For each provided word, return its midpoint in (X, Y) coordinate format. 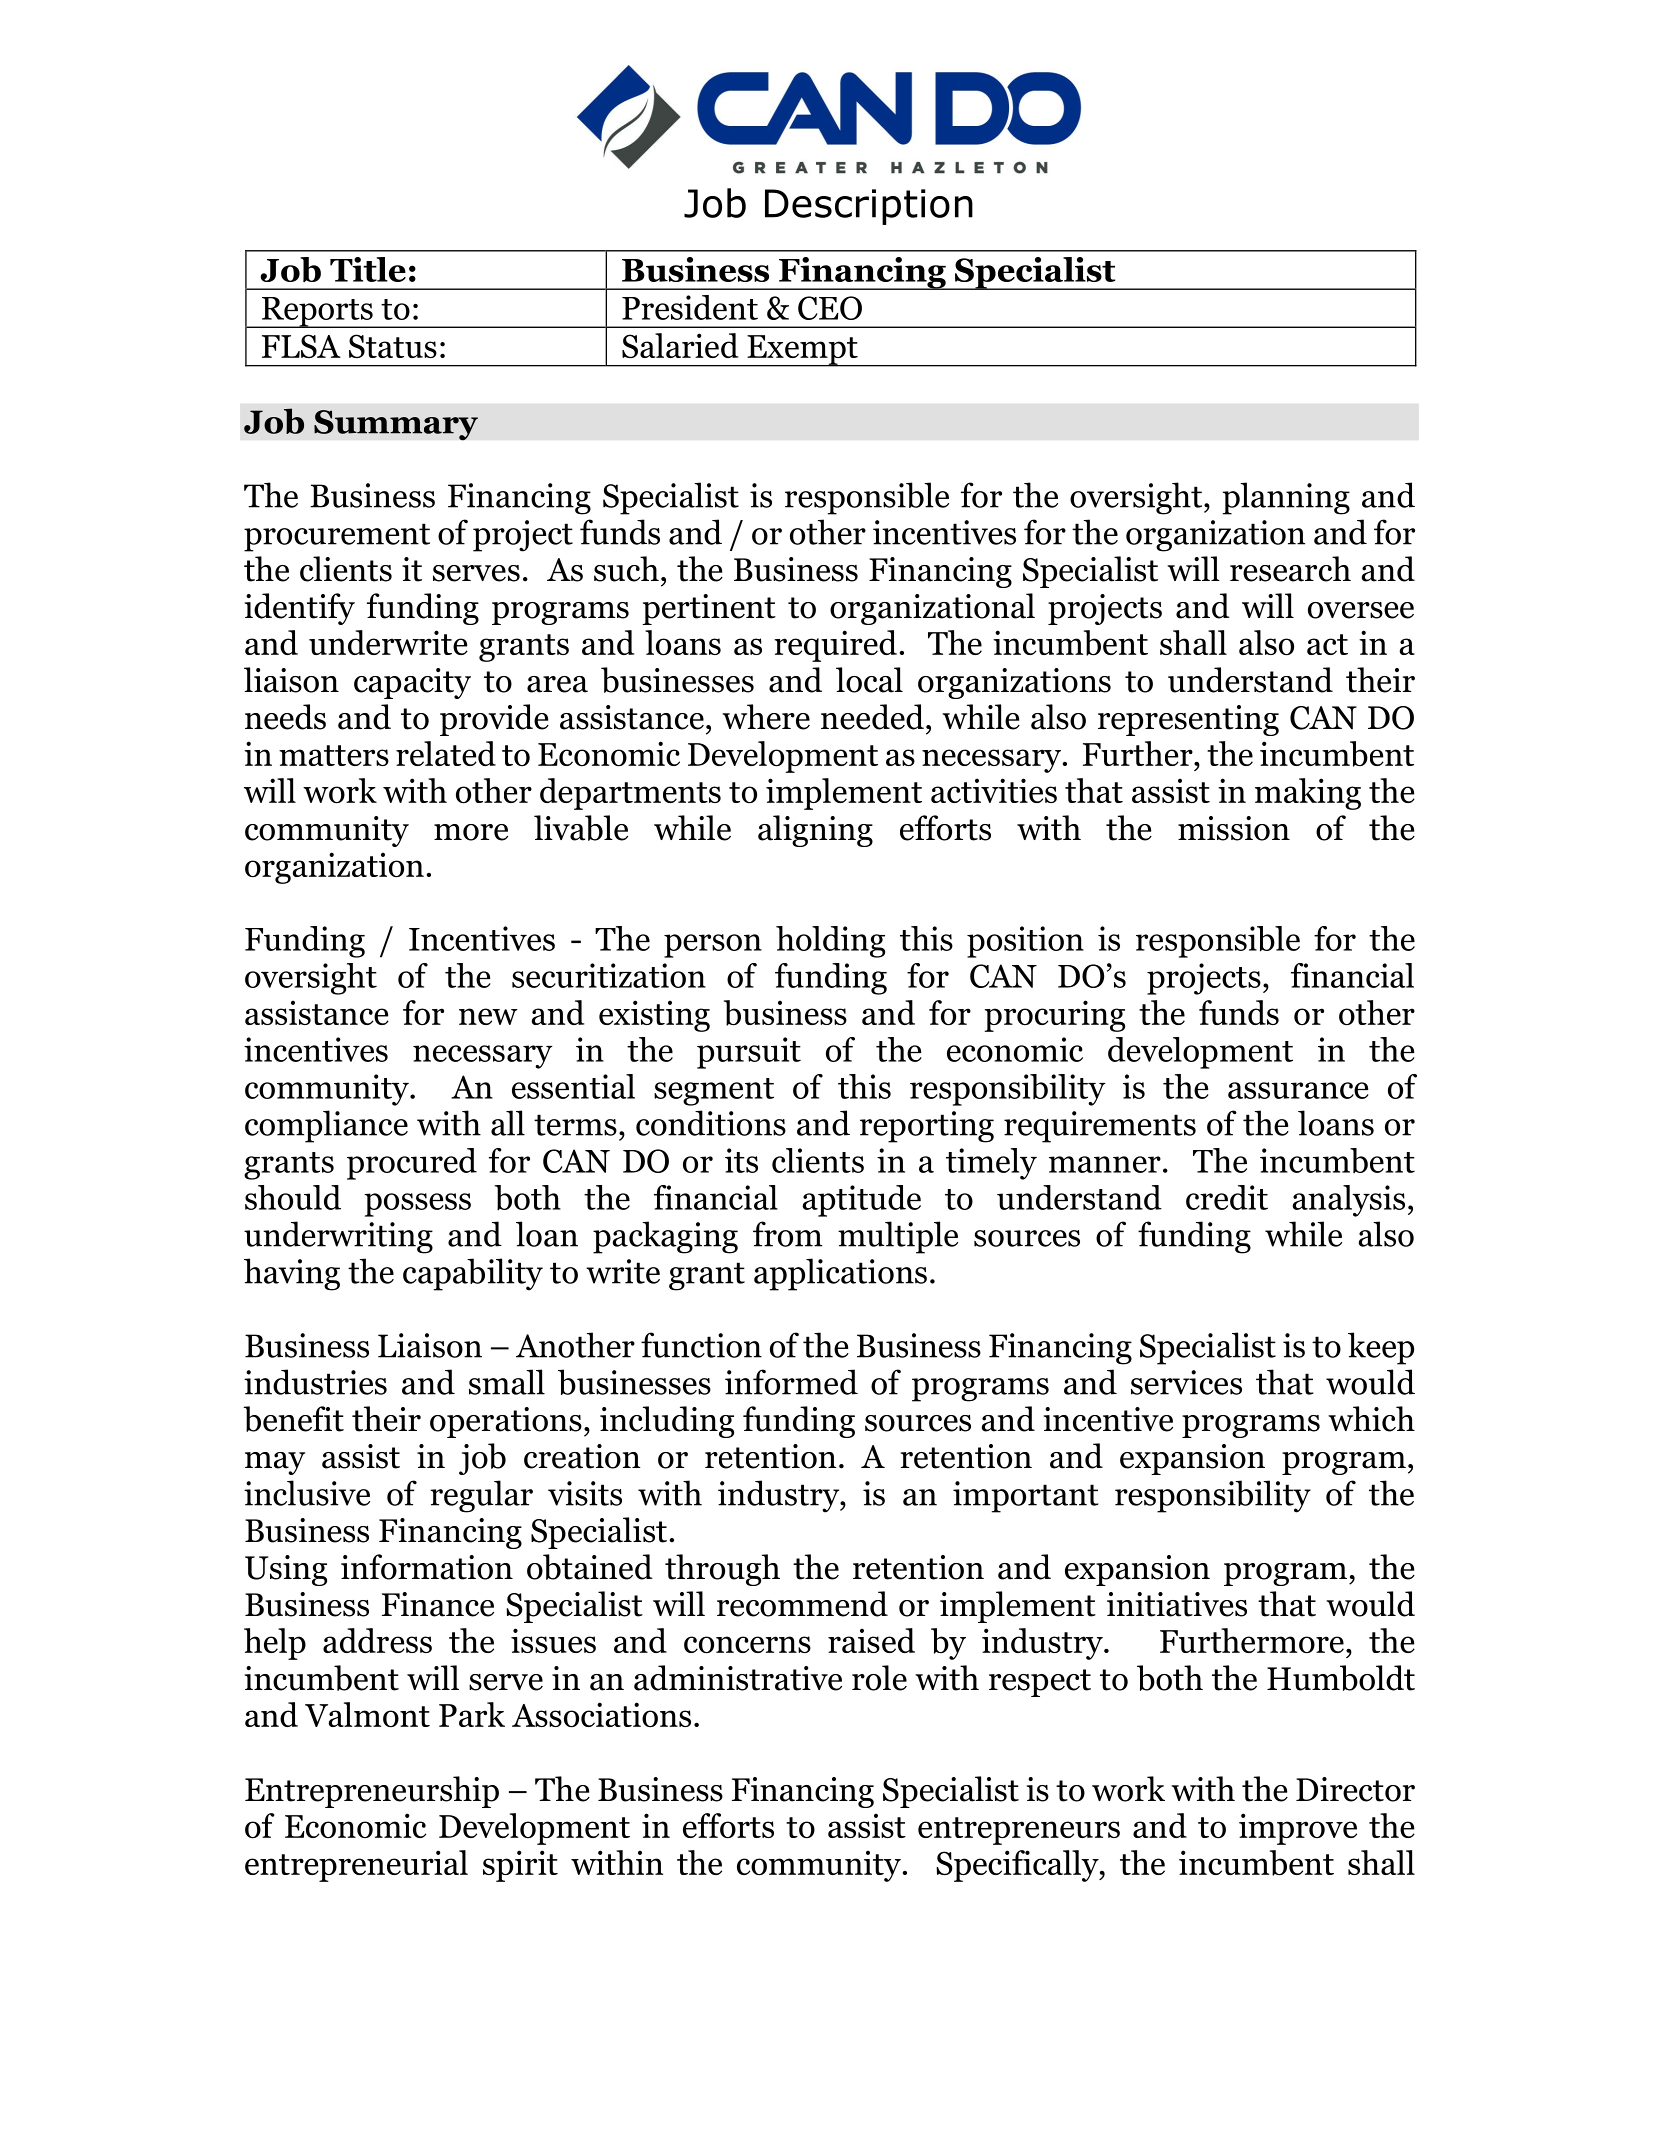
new (488, 1016)
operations (506, 1422)
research (1290, 569)
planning (1286, 498)
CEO (830, 308)
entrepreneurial (356, 1866)
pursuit (749, 1053)
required (835, 646)
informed (791, 1382)
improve (1298, 1829)
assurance (1298, 1090)
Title (368, 269)
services (1186, 1382)
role (879, 1678)
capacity (412, 683)
